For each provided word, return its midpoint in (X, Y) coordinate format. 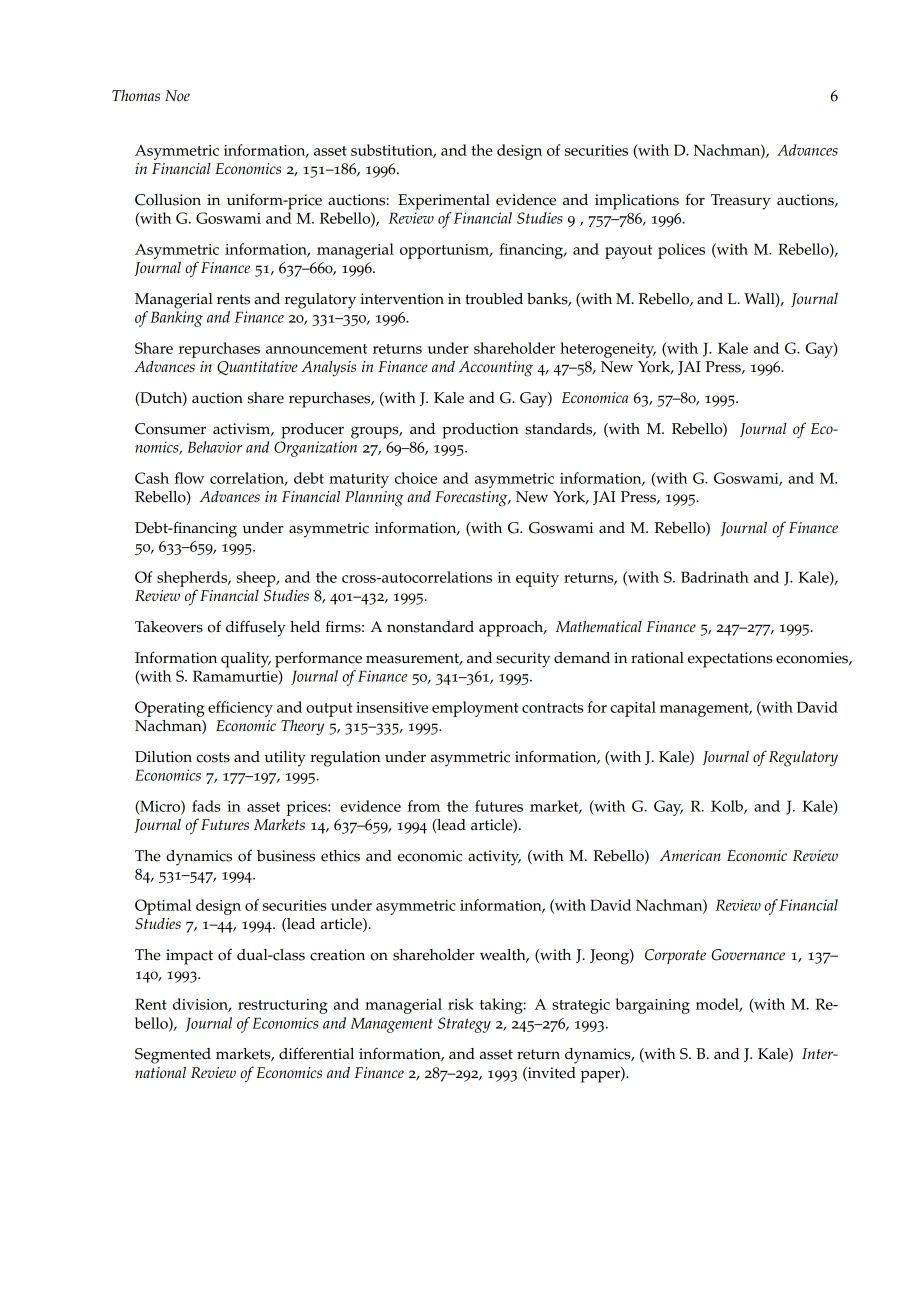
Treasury (741, 202)
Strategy (464, 1025)
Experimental (444, 202)
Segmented (173, 1056)
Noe (177, 95)
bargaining (653, 1006)
